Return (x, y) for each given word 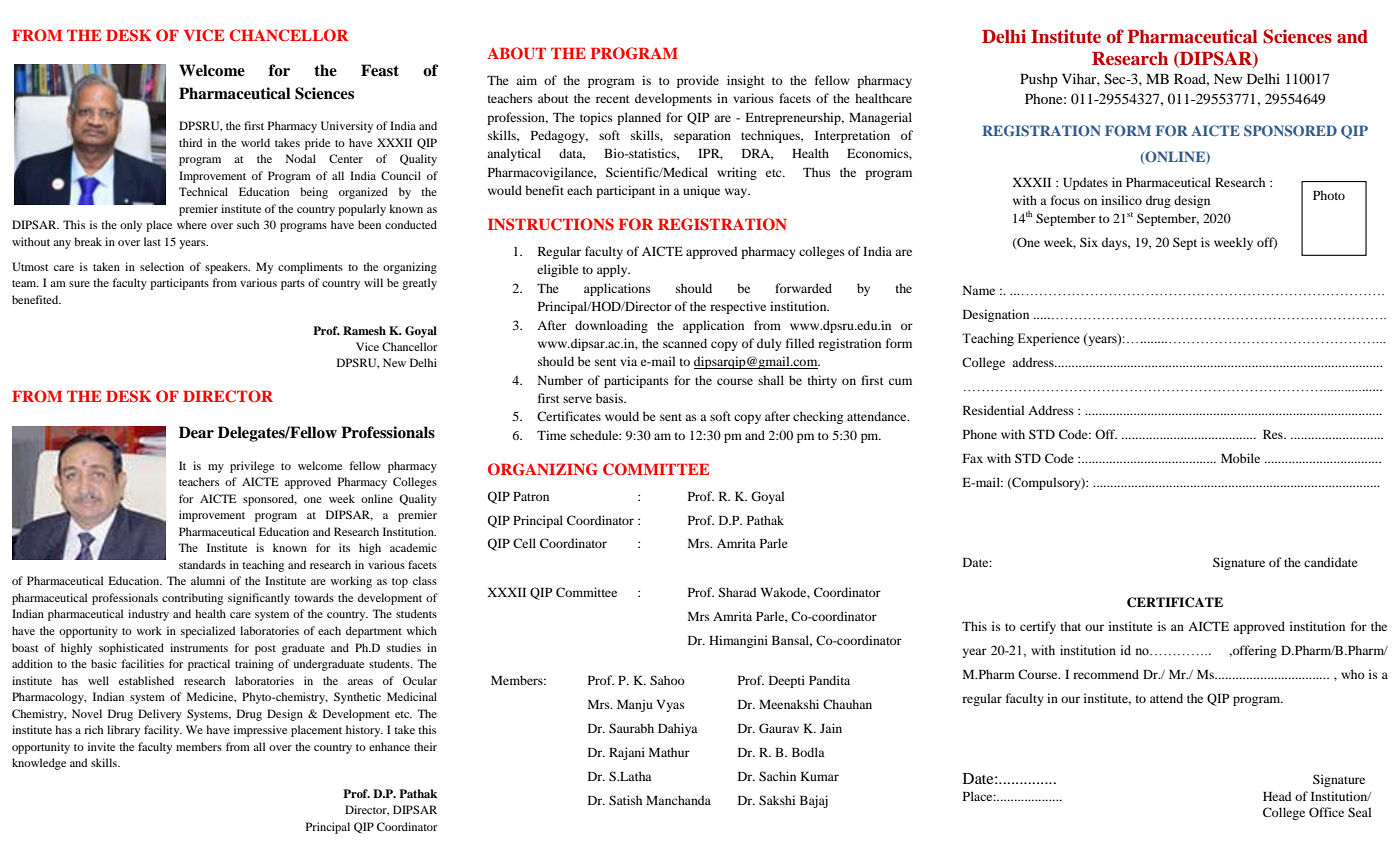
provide (698, 81)
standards (202, 564)
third (191, 142)
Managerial (880, 118)
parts (293, 285)
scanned (685, 343)
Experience (1049, 339)
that (1071, 626)
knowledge (39, 764)
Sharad (737, 592)
